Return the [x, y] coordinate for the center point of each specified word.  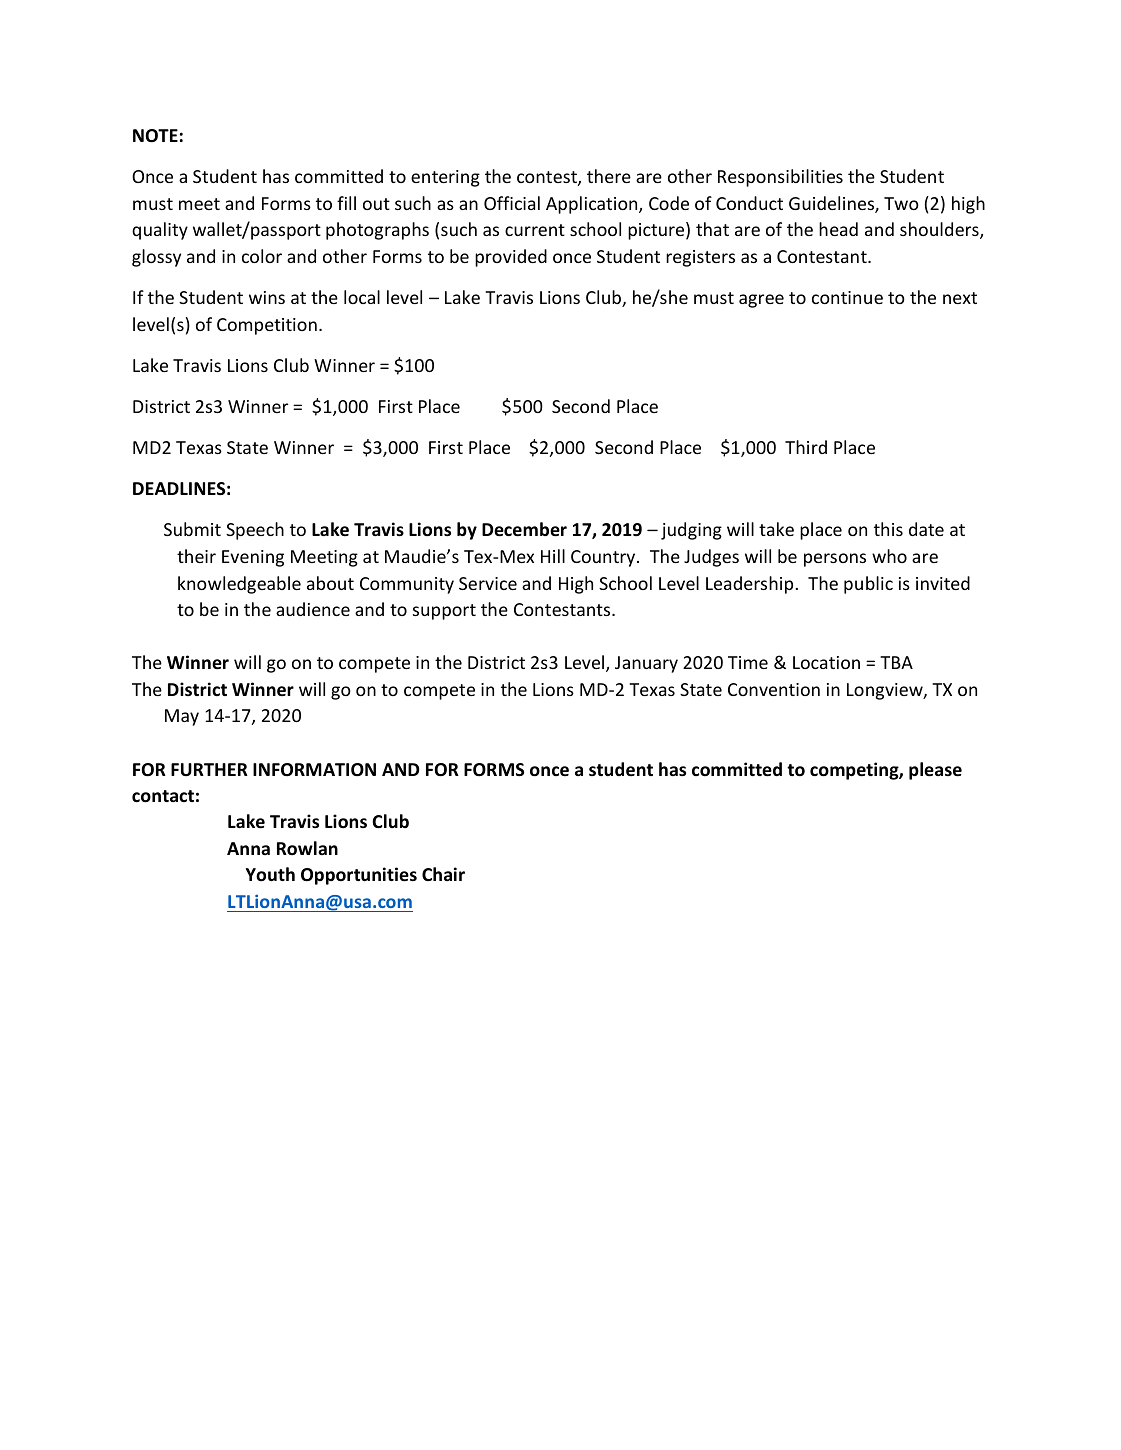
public [868, 585]
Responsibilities [780, 178]
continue [847, 297]
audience [313, 609]
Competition [267, 326]
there [609, 176]
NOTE [155, 136]
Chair [443, 874]
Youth [270, 874]
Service [488, 583]
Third [806, 447]
